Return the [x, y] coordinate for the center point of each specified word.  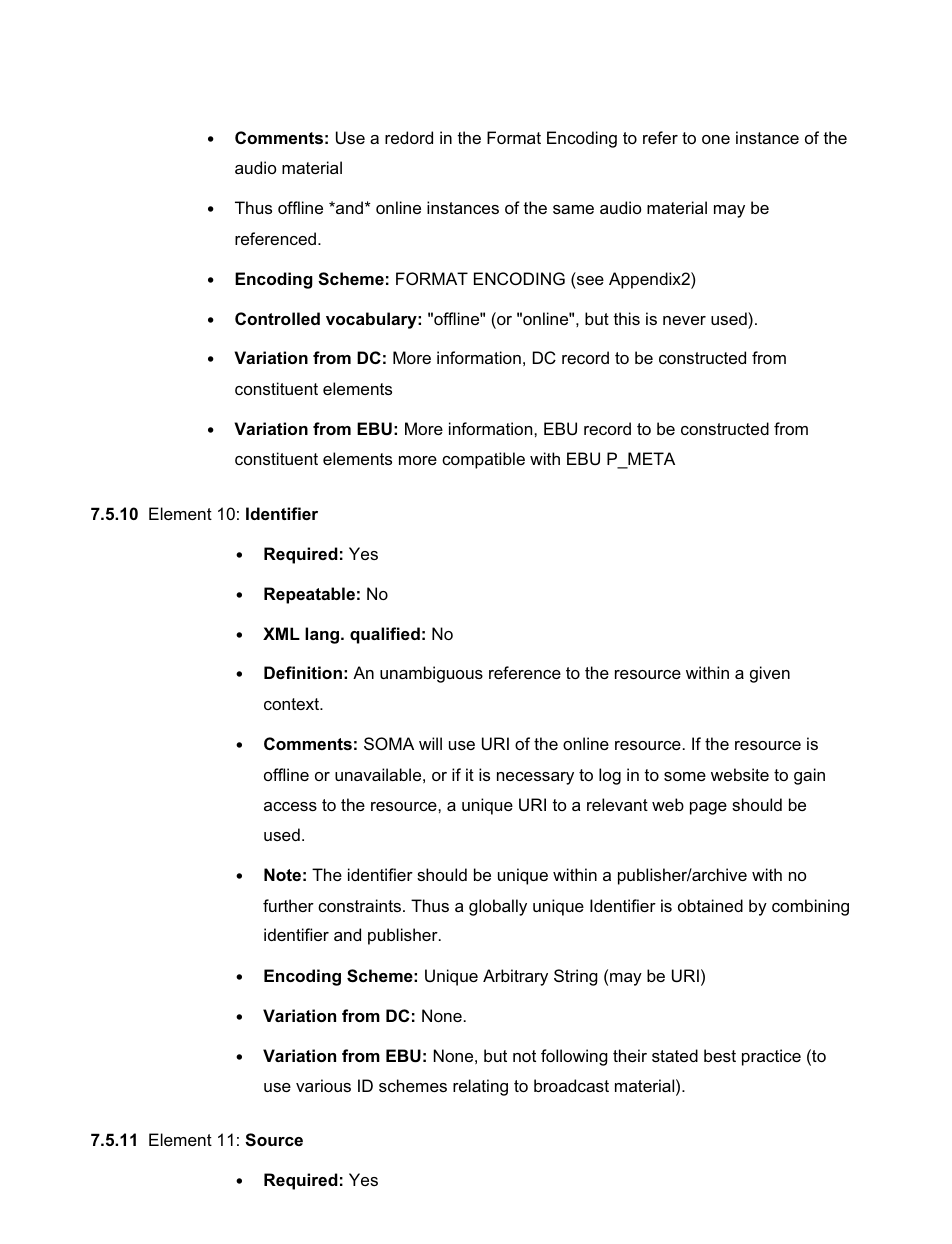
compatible [483, 460]
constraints [361, 905]
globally [498, 907]
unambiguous [431, 674]
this [626, 318]
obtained [710, 905]
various [323, 1085]
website [740, 774]
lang [323, 635]
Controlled [277, 318]
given [770, 674]
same [573, 209]
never [684, 320]
